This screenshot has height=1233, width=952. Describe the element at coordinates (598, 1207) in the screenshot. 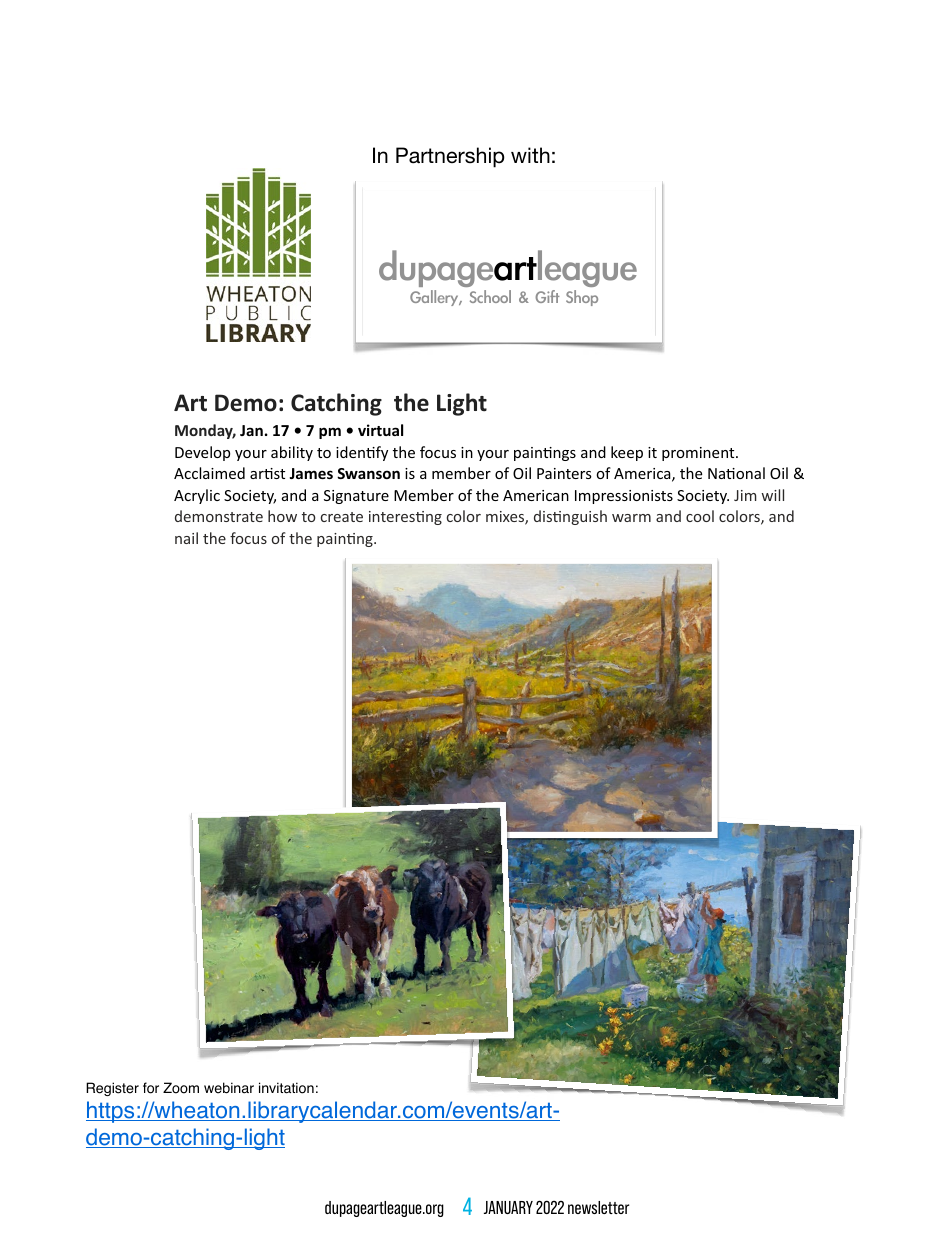

I see `newsletter` at that location.
